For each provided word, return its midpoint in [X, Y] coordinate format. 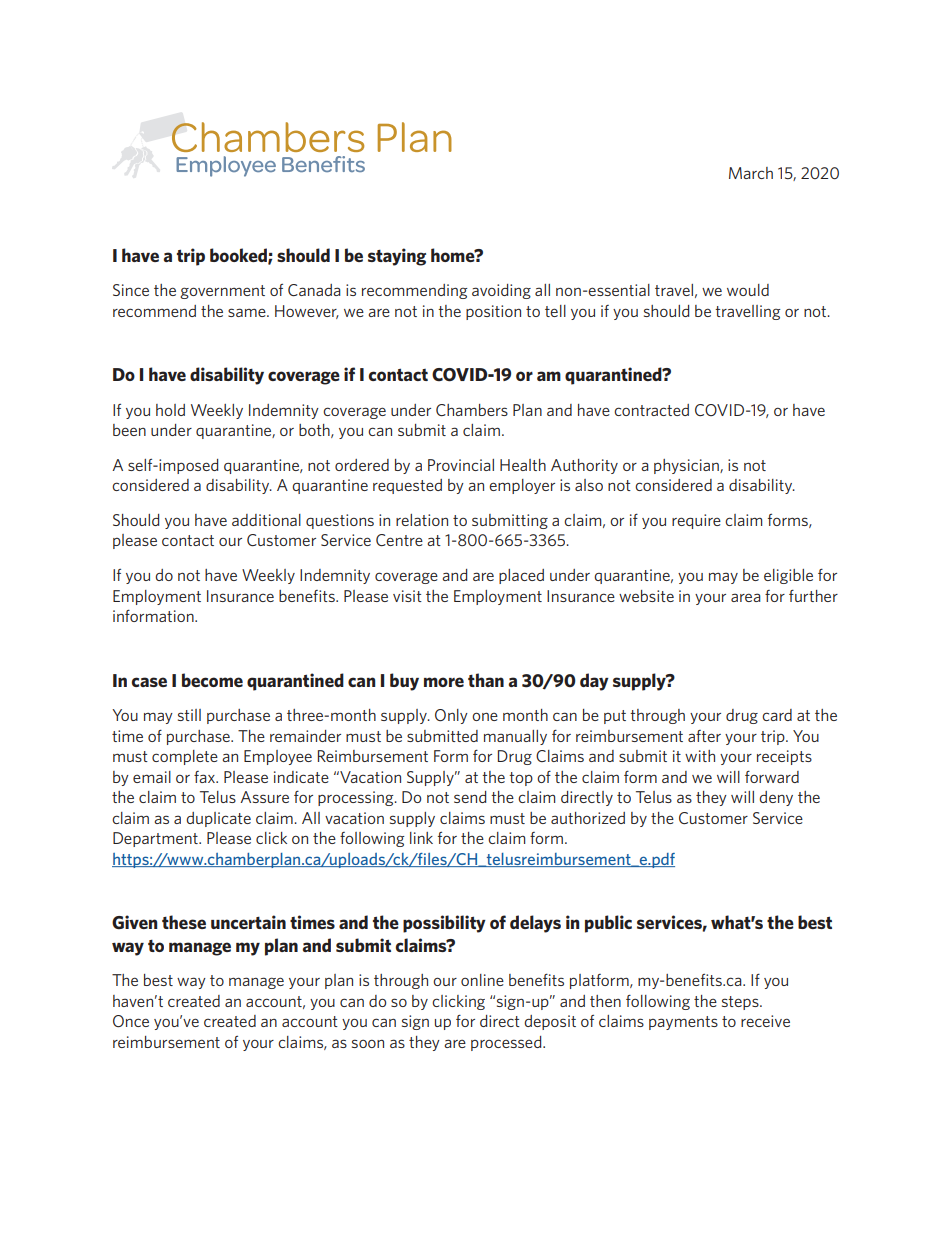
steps [741, 1003]
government [222, 292]
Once [131, 1021]
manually [515, 737]
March [751, 173]
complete [185, 757]
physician [687, 466]
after [704, 736]
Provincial [461, 465]
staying [397, 257]
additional [266, 520]
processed [507, 1043]
